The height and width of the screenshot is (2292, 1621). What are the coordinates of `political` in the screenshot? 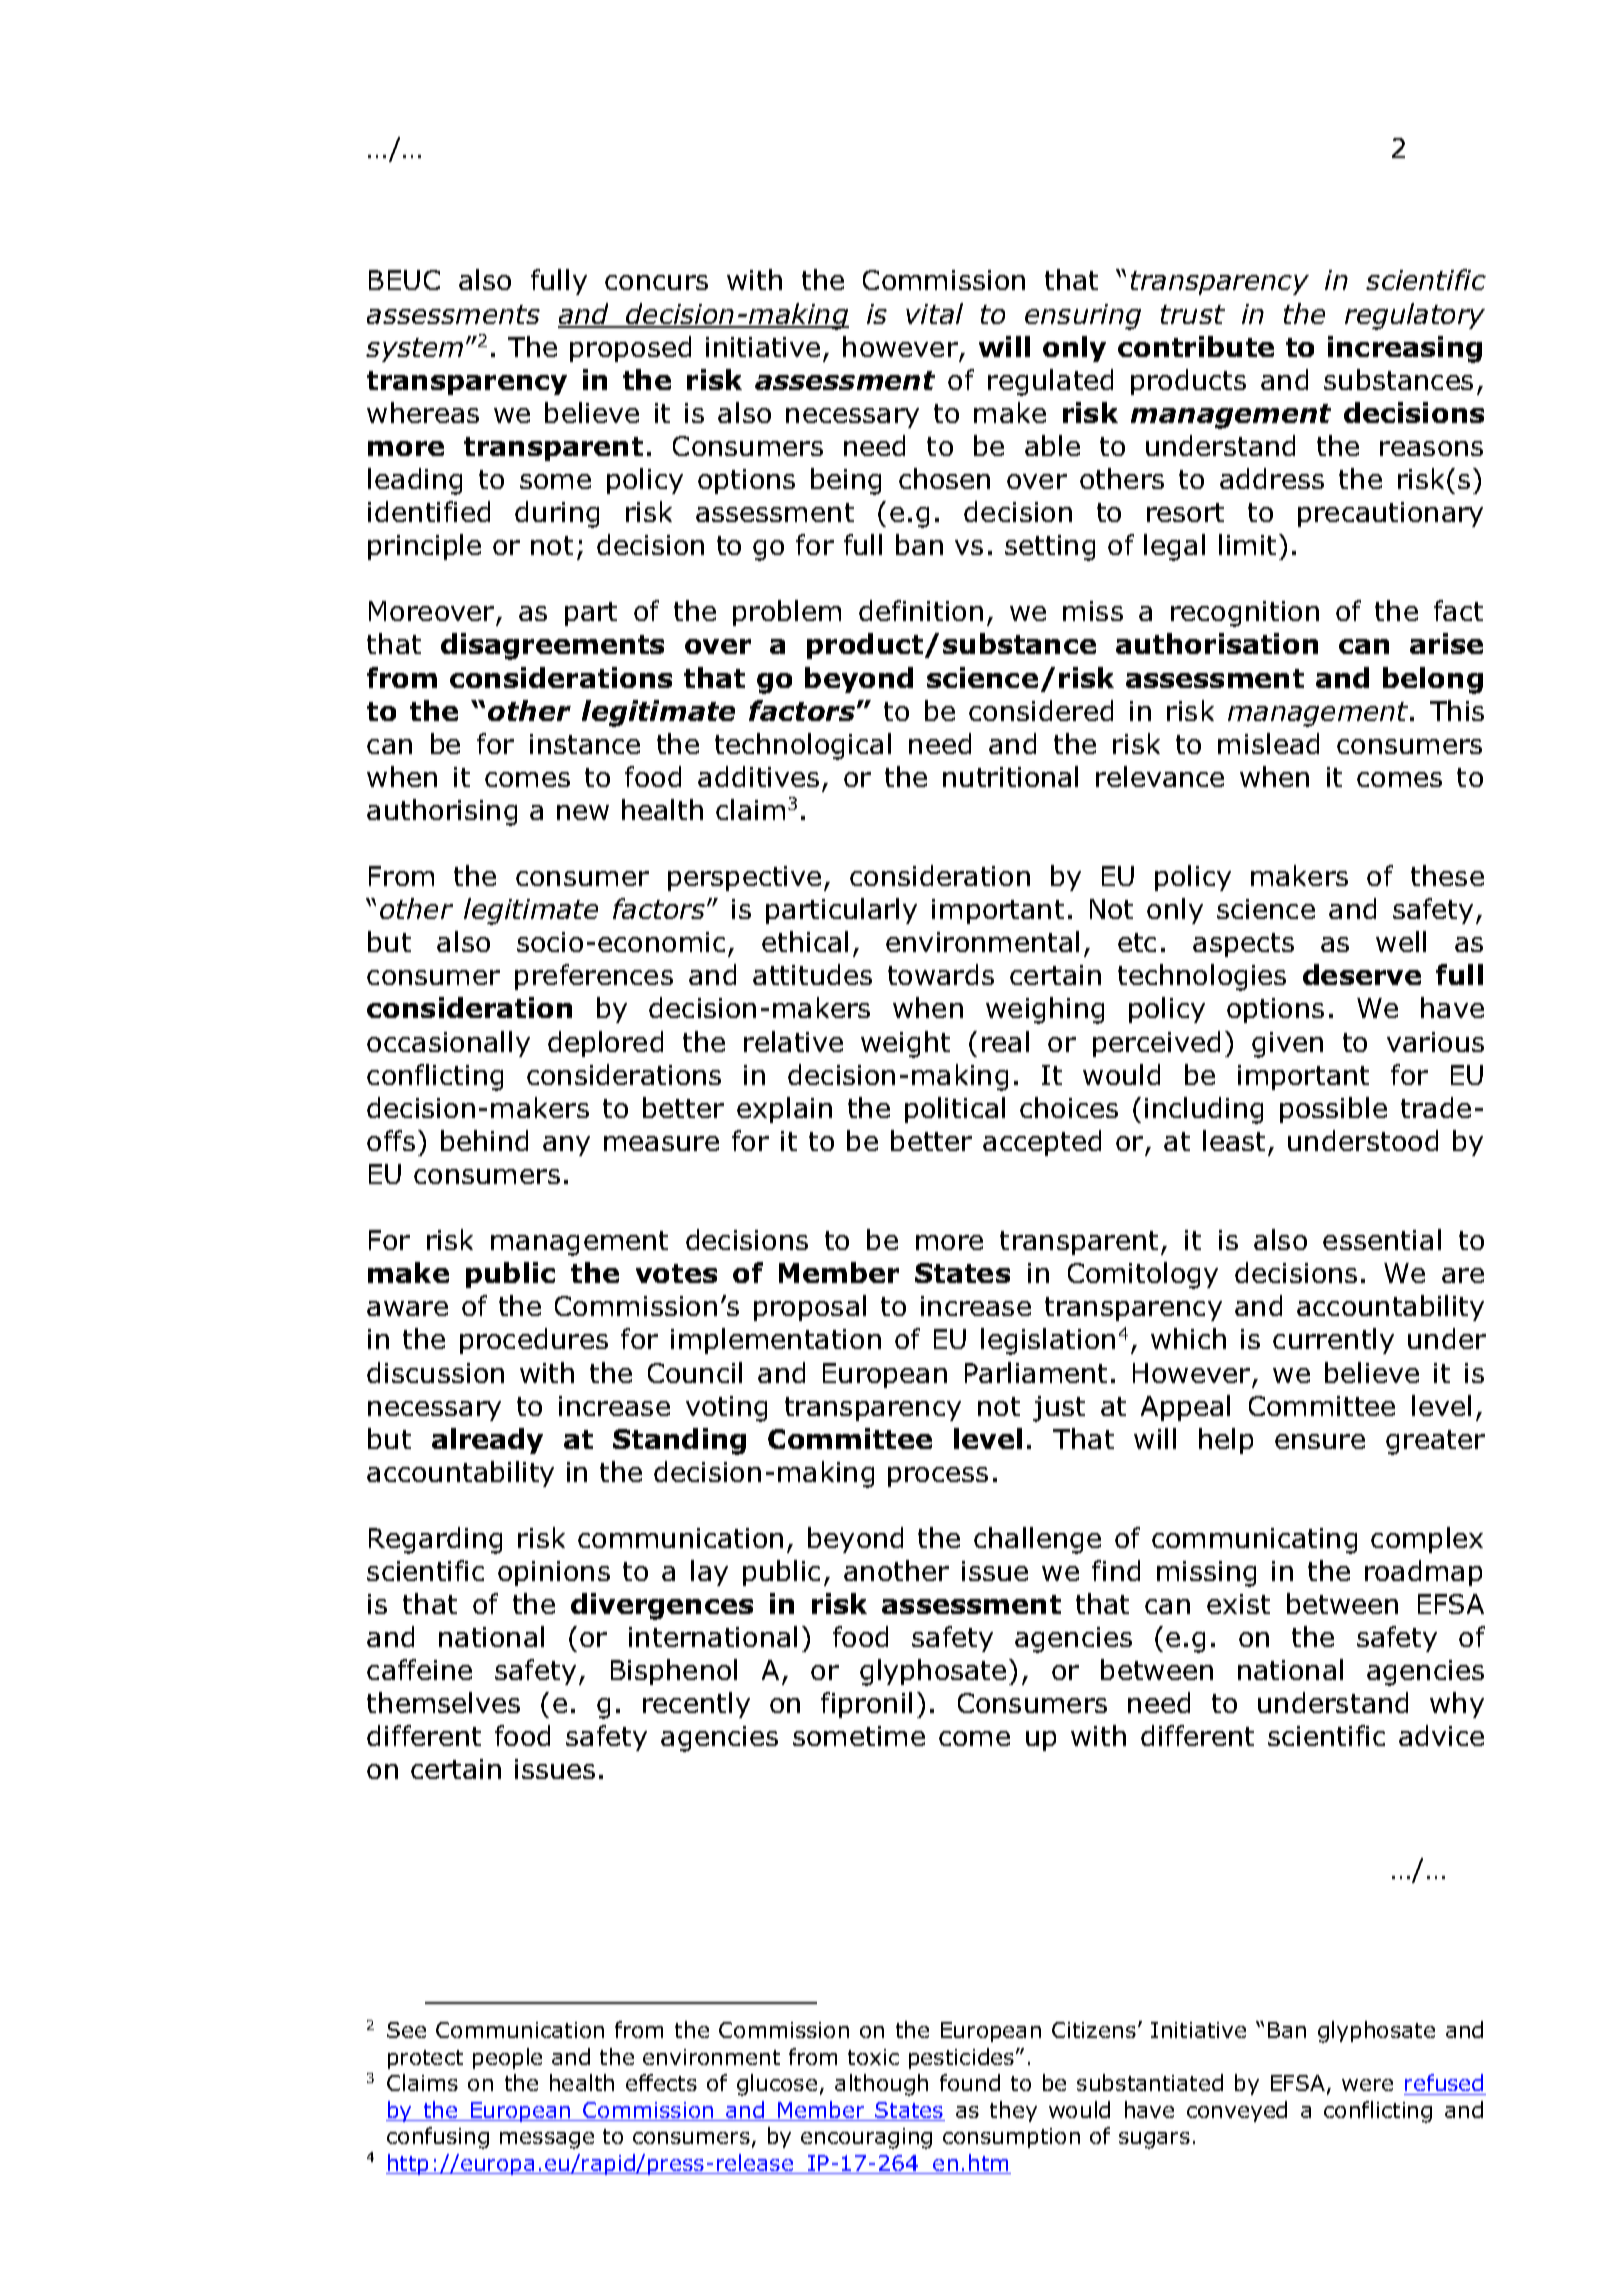 It's located at (955, 1110).
